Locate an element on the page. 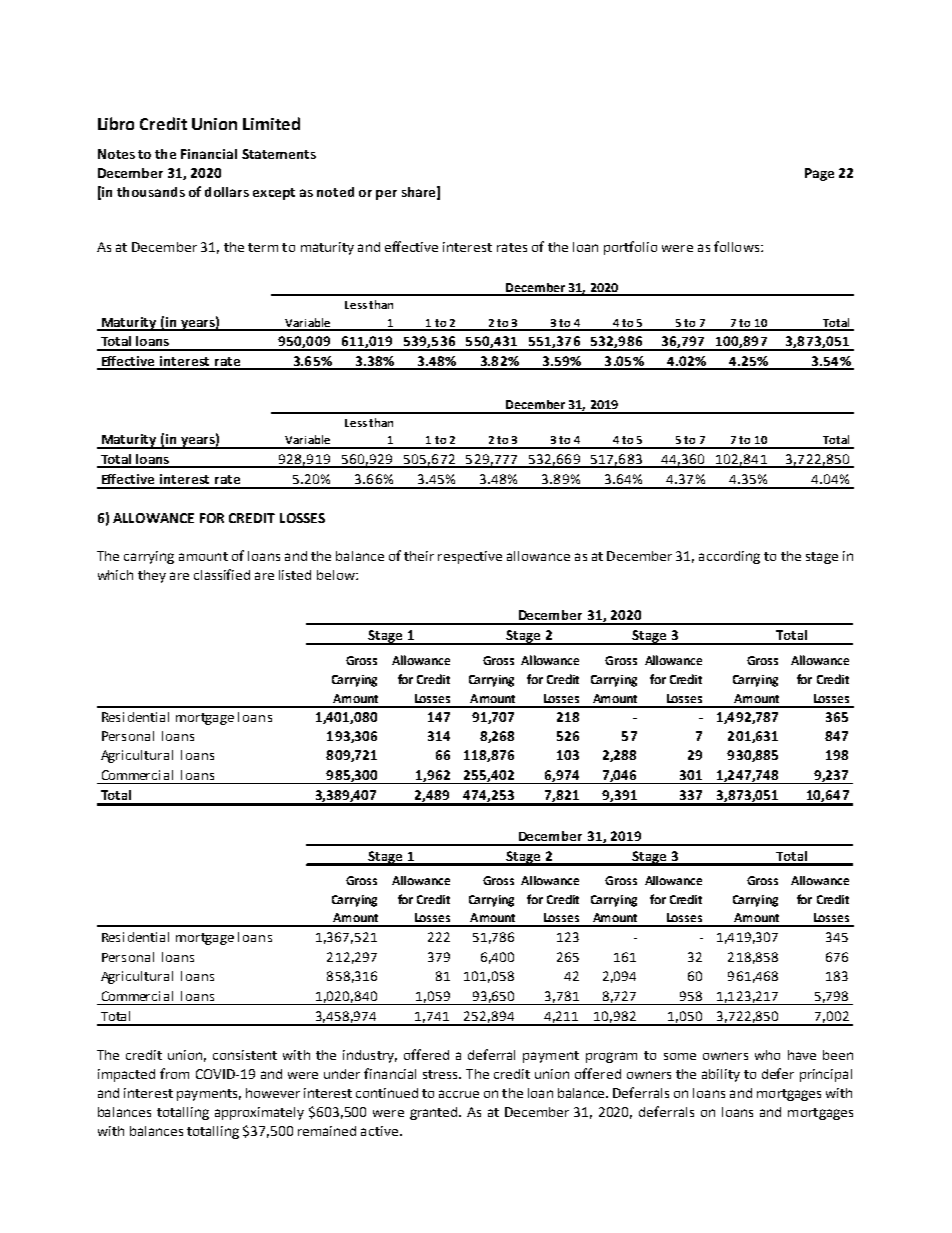 The image size is (952, 1233). respective is located at coordinates (470, 557).
